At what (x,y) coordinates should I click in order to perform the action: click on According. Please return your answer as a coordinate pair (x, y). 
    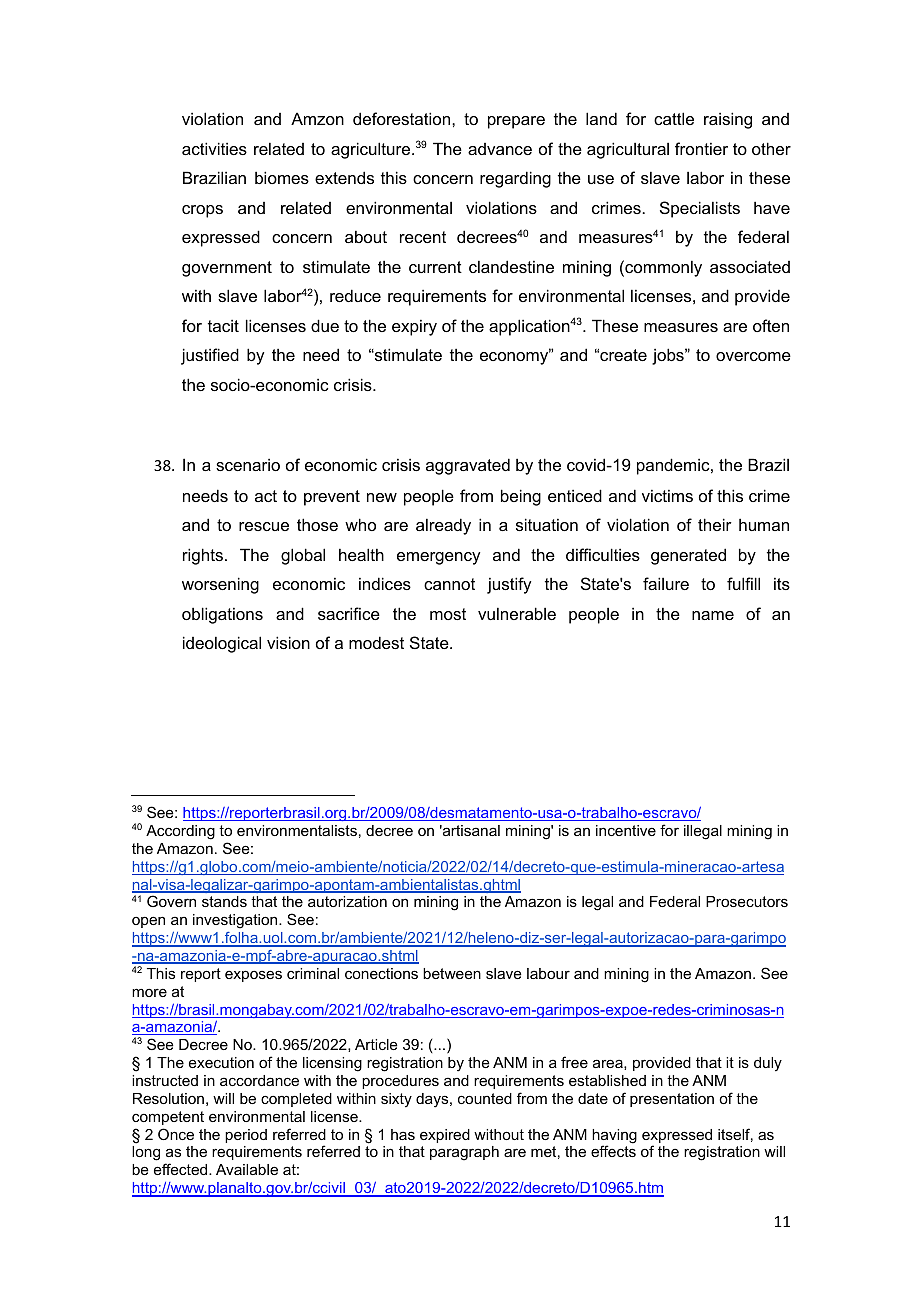
    Looking at the image, I should click on (180, 832).
